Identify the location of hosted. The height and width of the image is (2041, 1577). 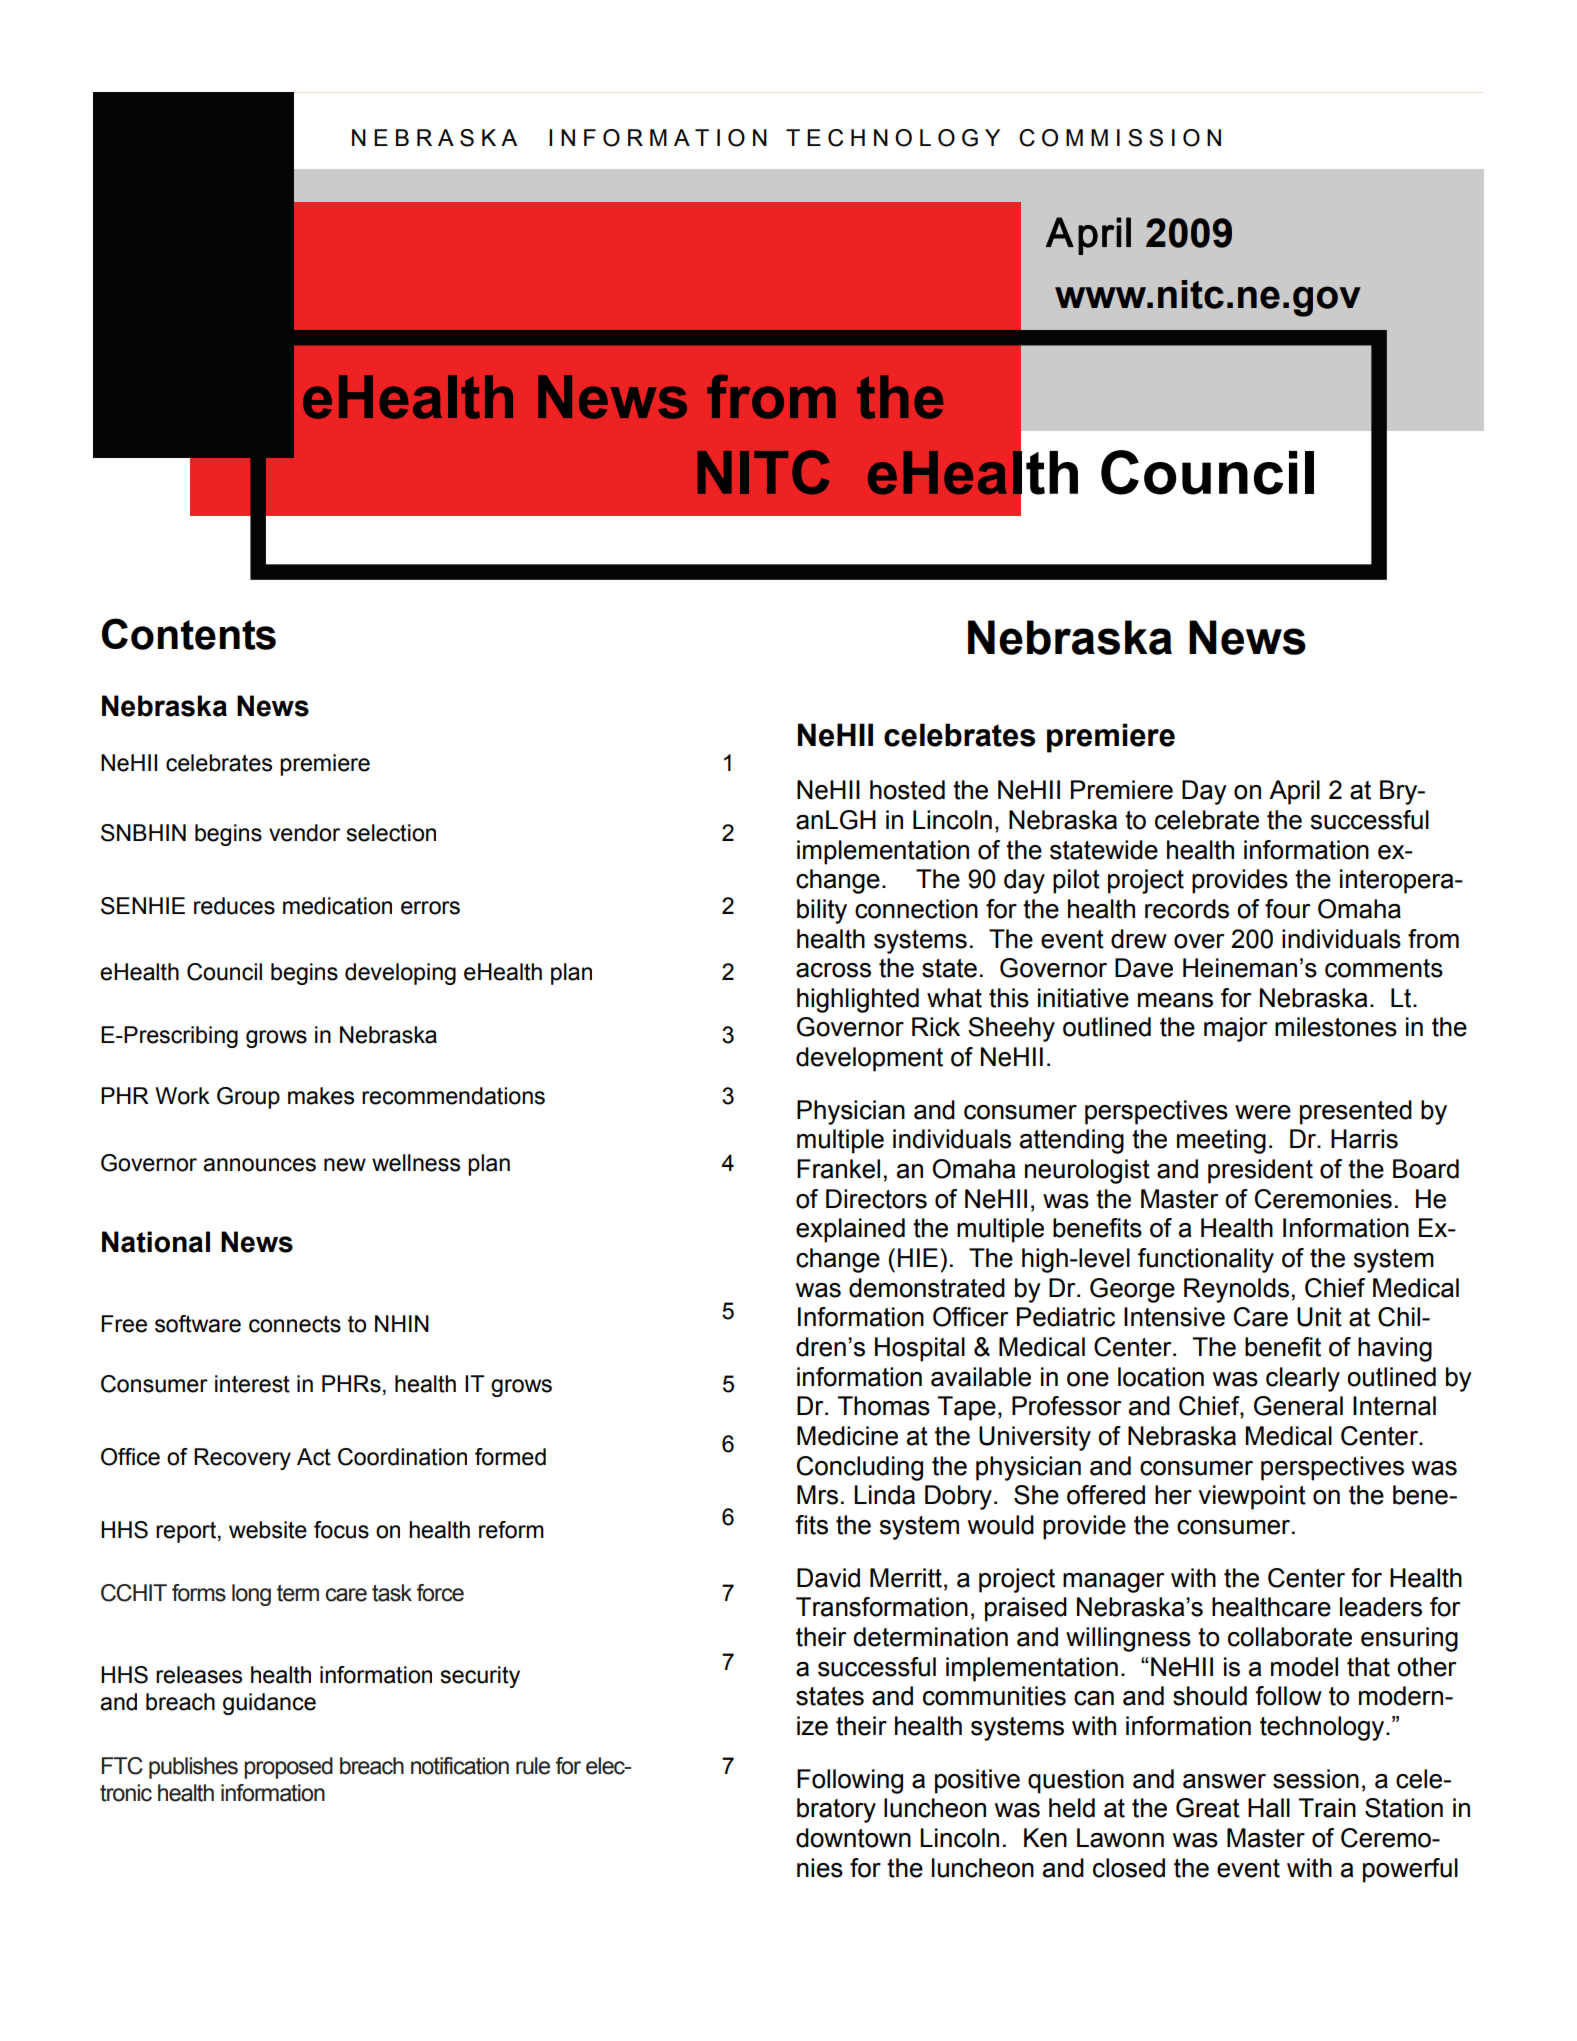
(907, 790).
